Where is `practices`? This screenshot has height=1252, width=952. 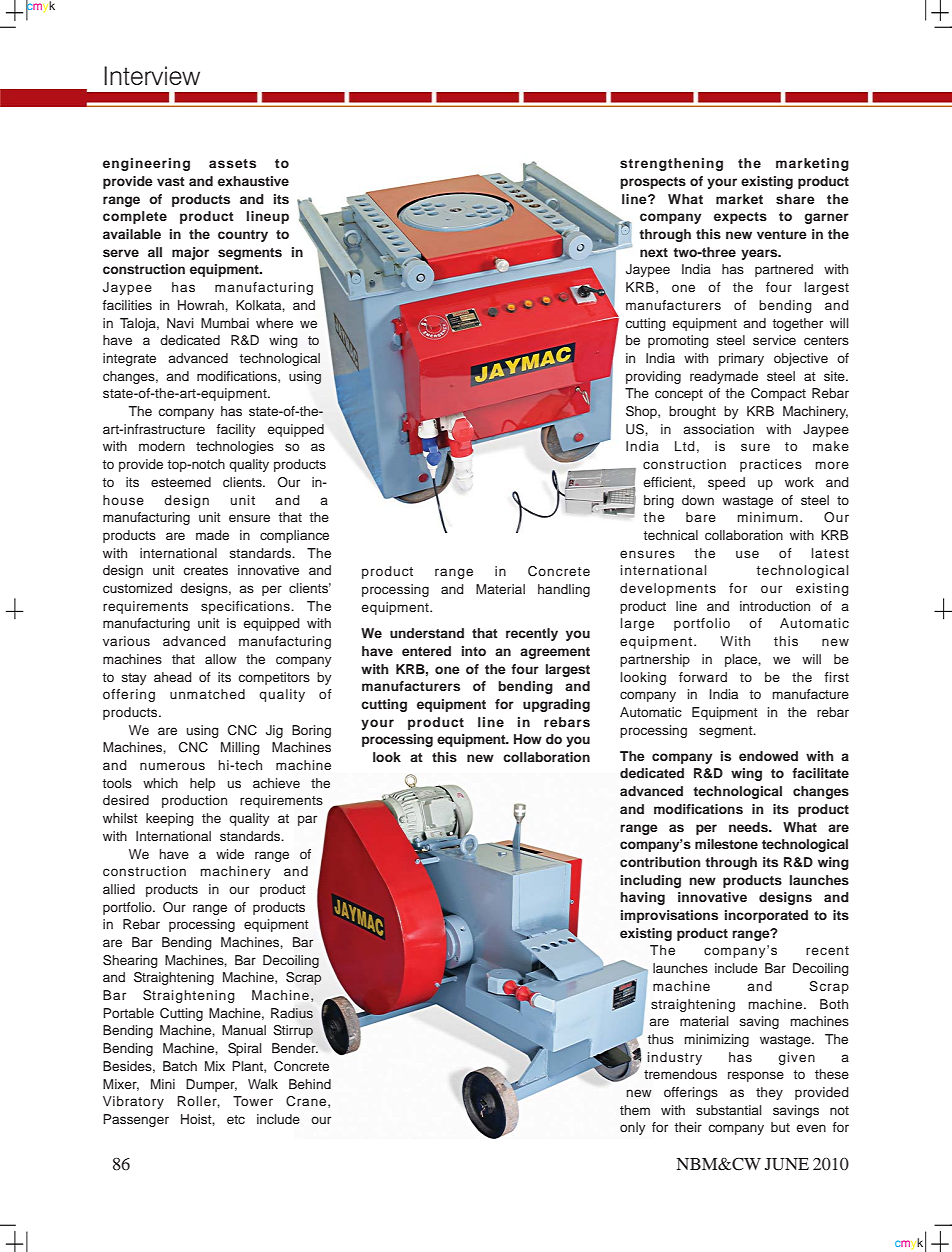
practices is located at coordinates (771, 465).
